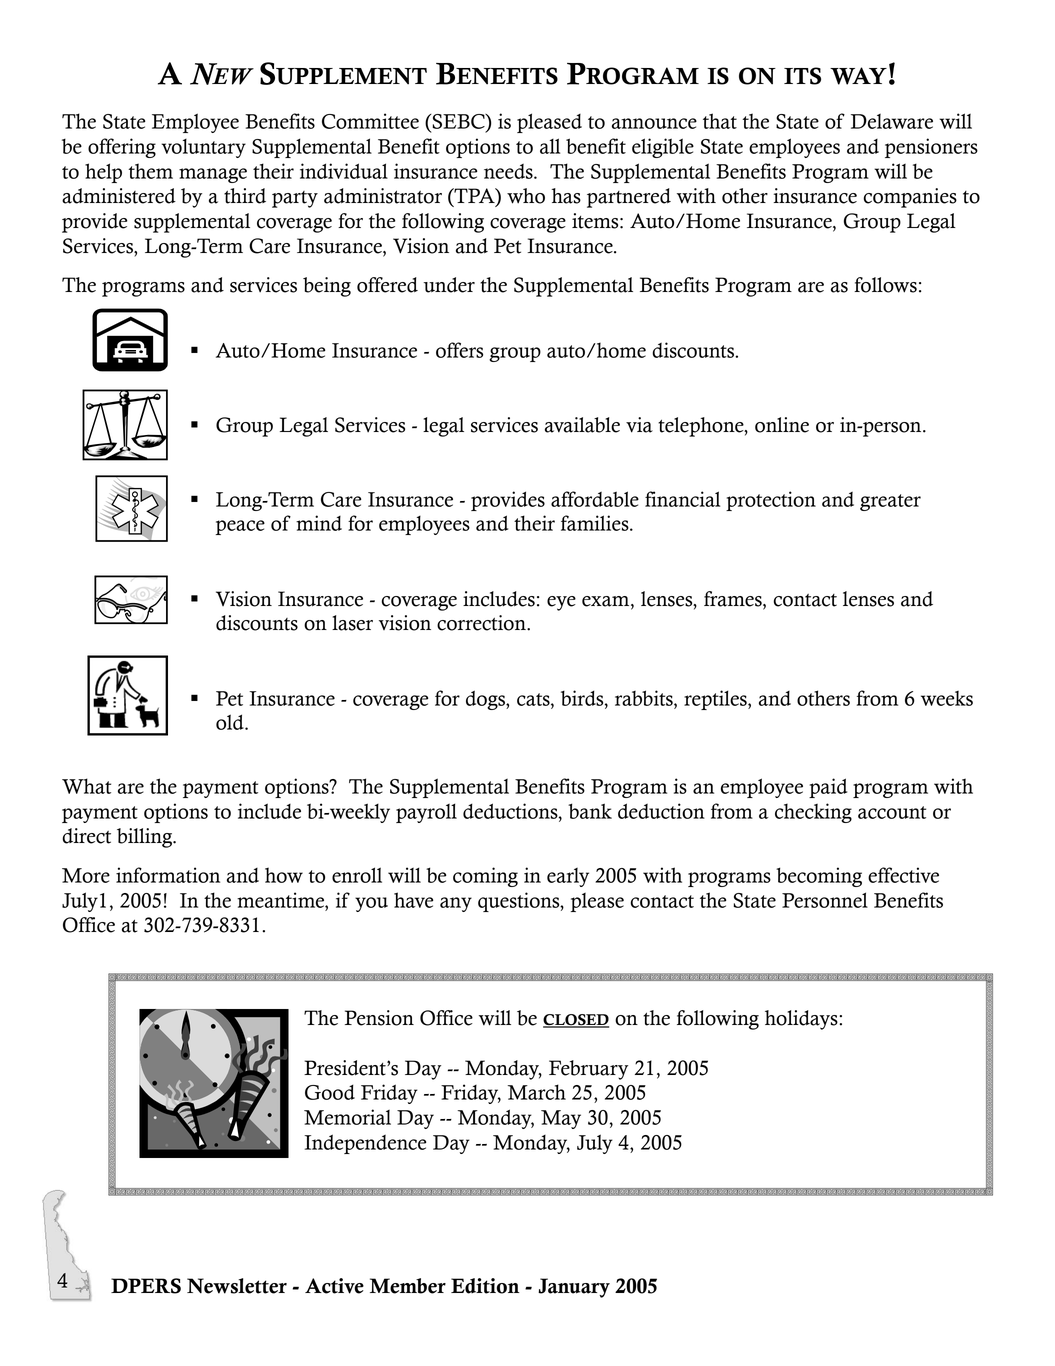 The width and height of the screenshot is (1055, 1366). What do you see at coordinates (574, 1288) in the screenshot?
I see `January` at bounding box center [574, 1288].
